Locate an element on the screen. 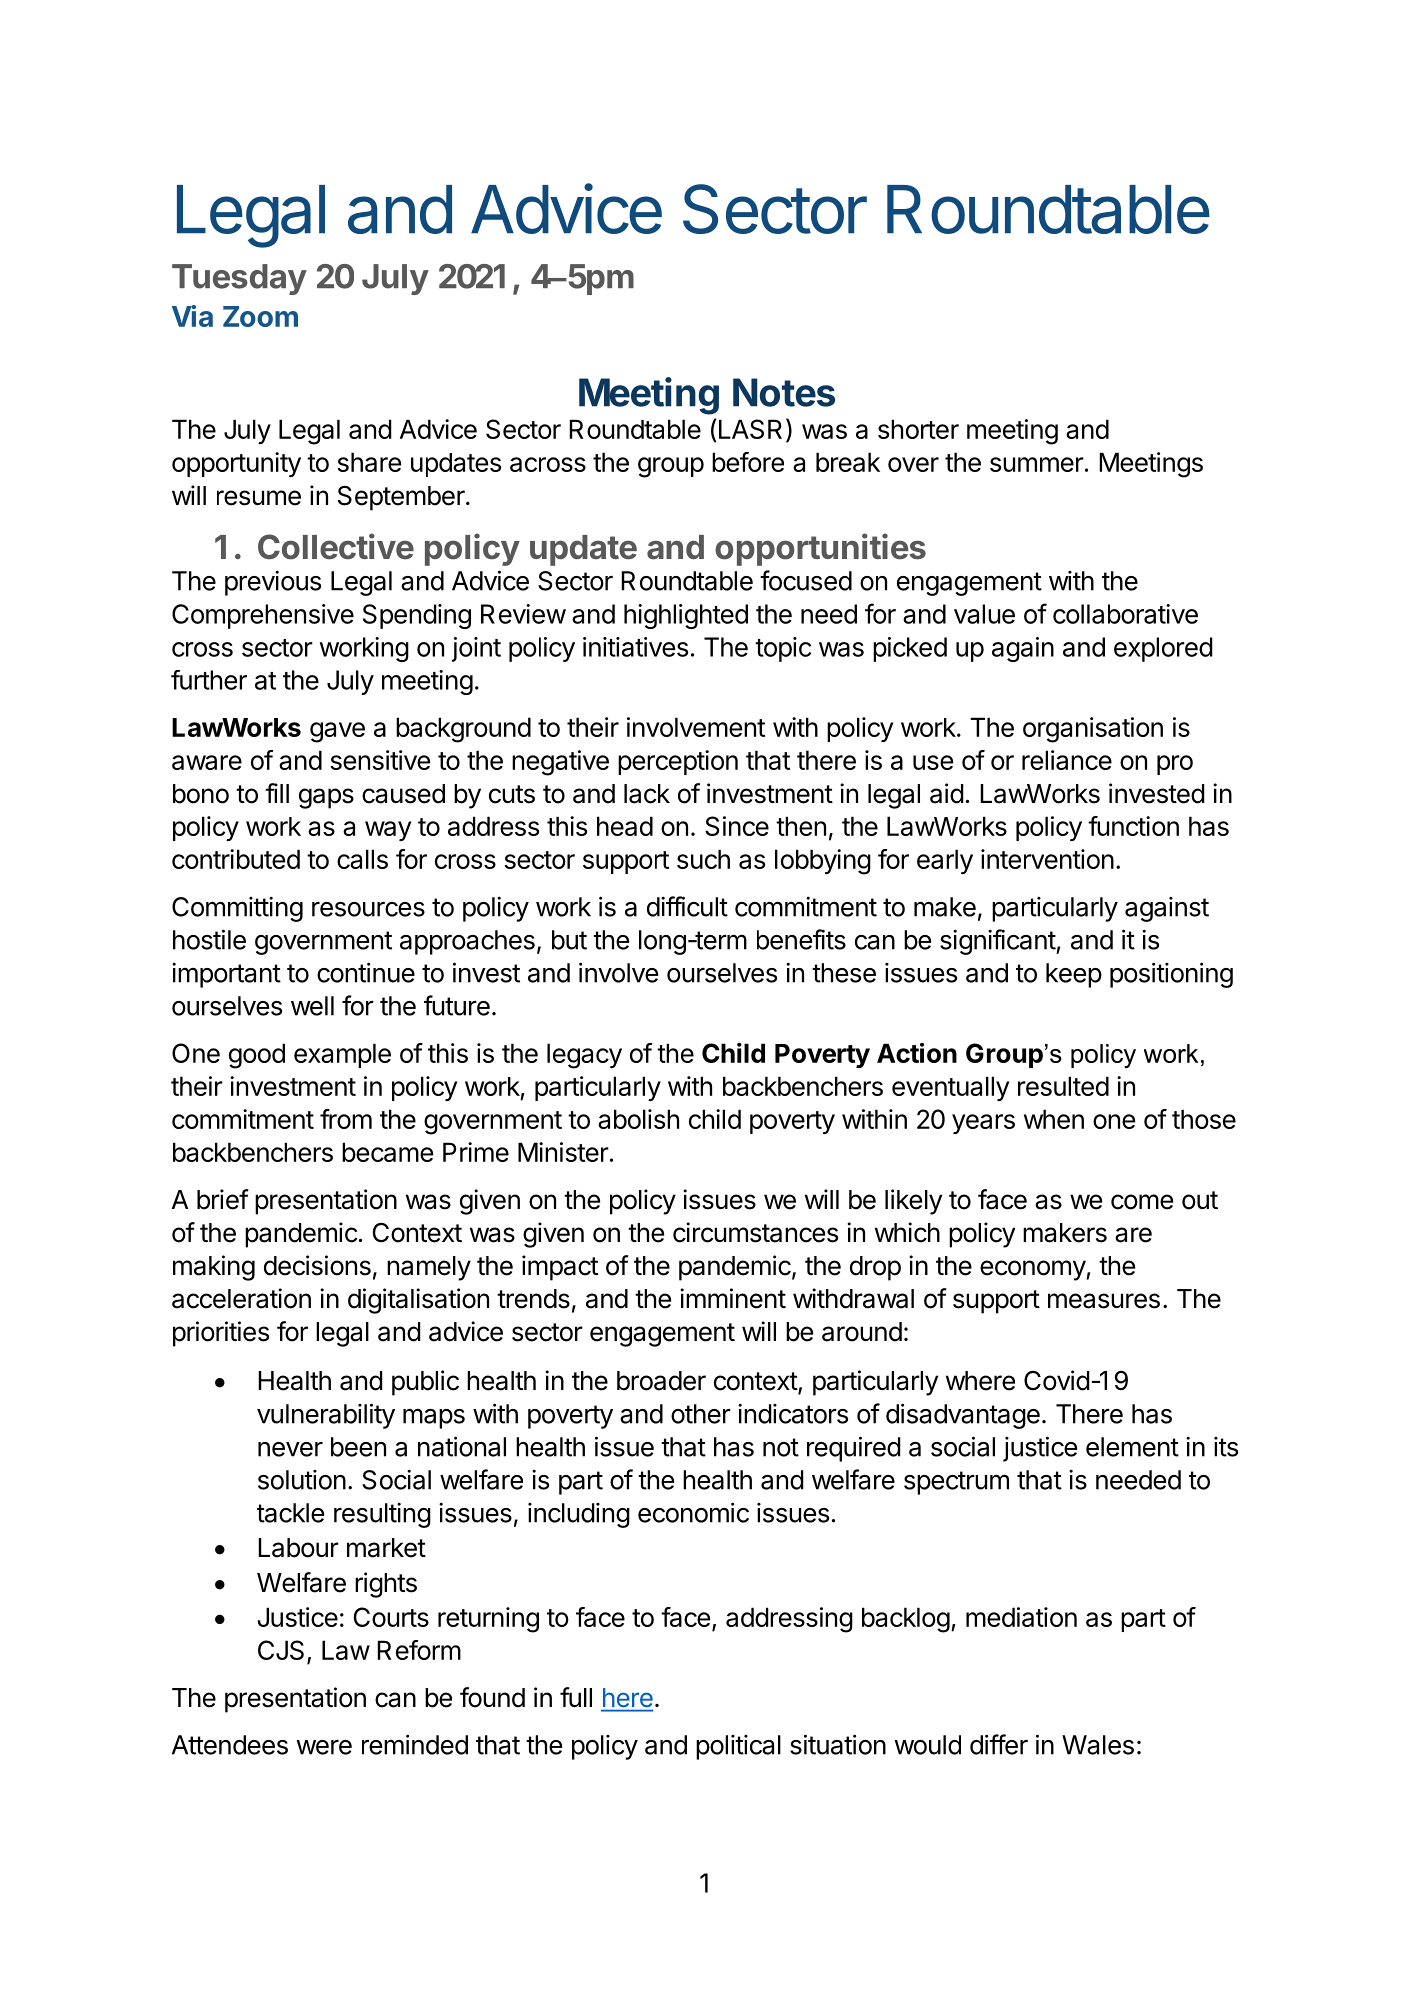 The width and height of the screenshot is (1413, 1999). Notes is located at coordinates (784, 392).
